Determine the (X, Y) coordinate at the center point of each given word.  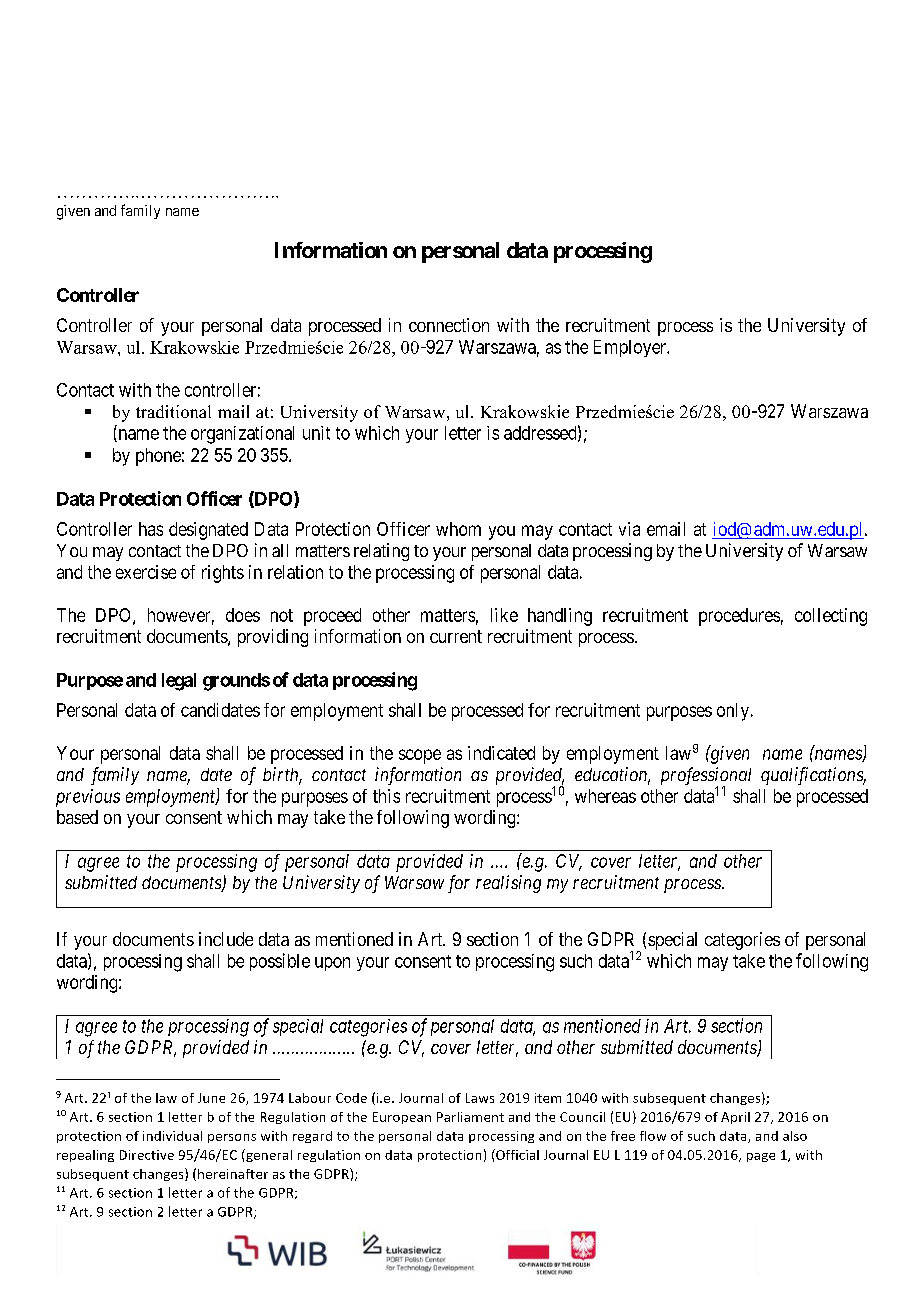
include (226, 939)
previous (88, 798)
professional (706, 777)
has (151, 529)
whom (458, 529)
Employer (631, 348)
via (629, 529)
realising (508, 884)
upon (332, 964)
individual (172, 1136)
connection (449, 325)
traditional (173, 411)
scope (420, 756)
